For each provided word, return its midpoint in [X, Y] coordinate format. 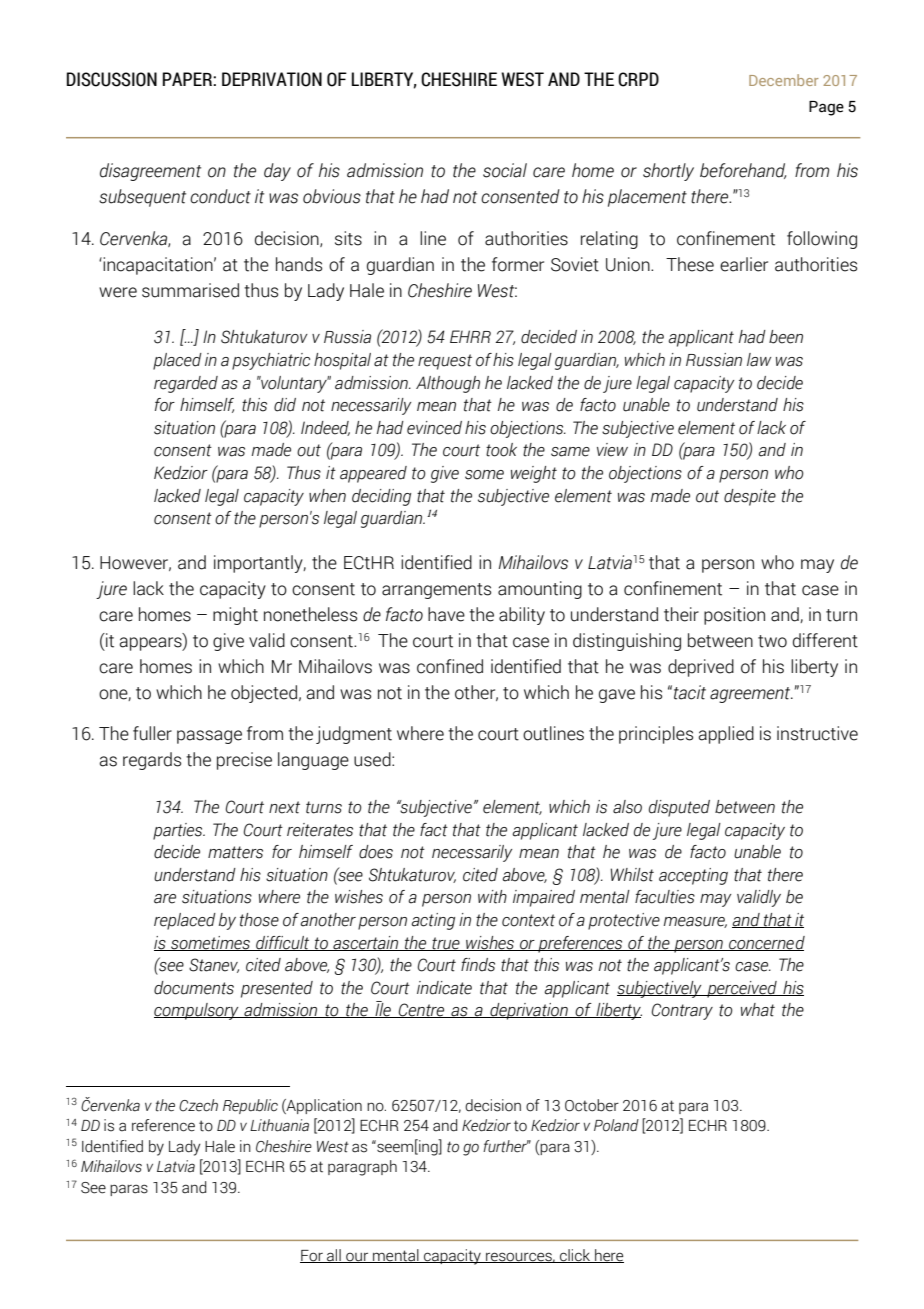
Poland [616, 1125]
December [783, 80]
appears [151, 644]
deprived [701, 668]
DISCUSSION [112, 79]
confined [450, 666]
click [575, 1256]
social [505, 170]
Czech [198, 1105]
